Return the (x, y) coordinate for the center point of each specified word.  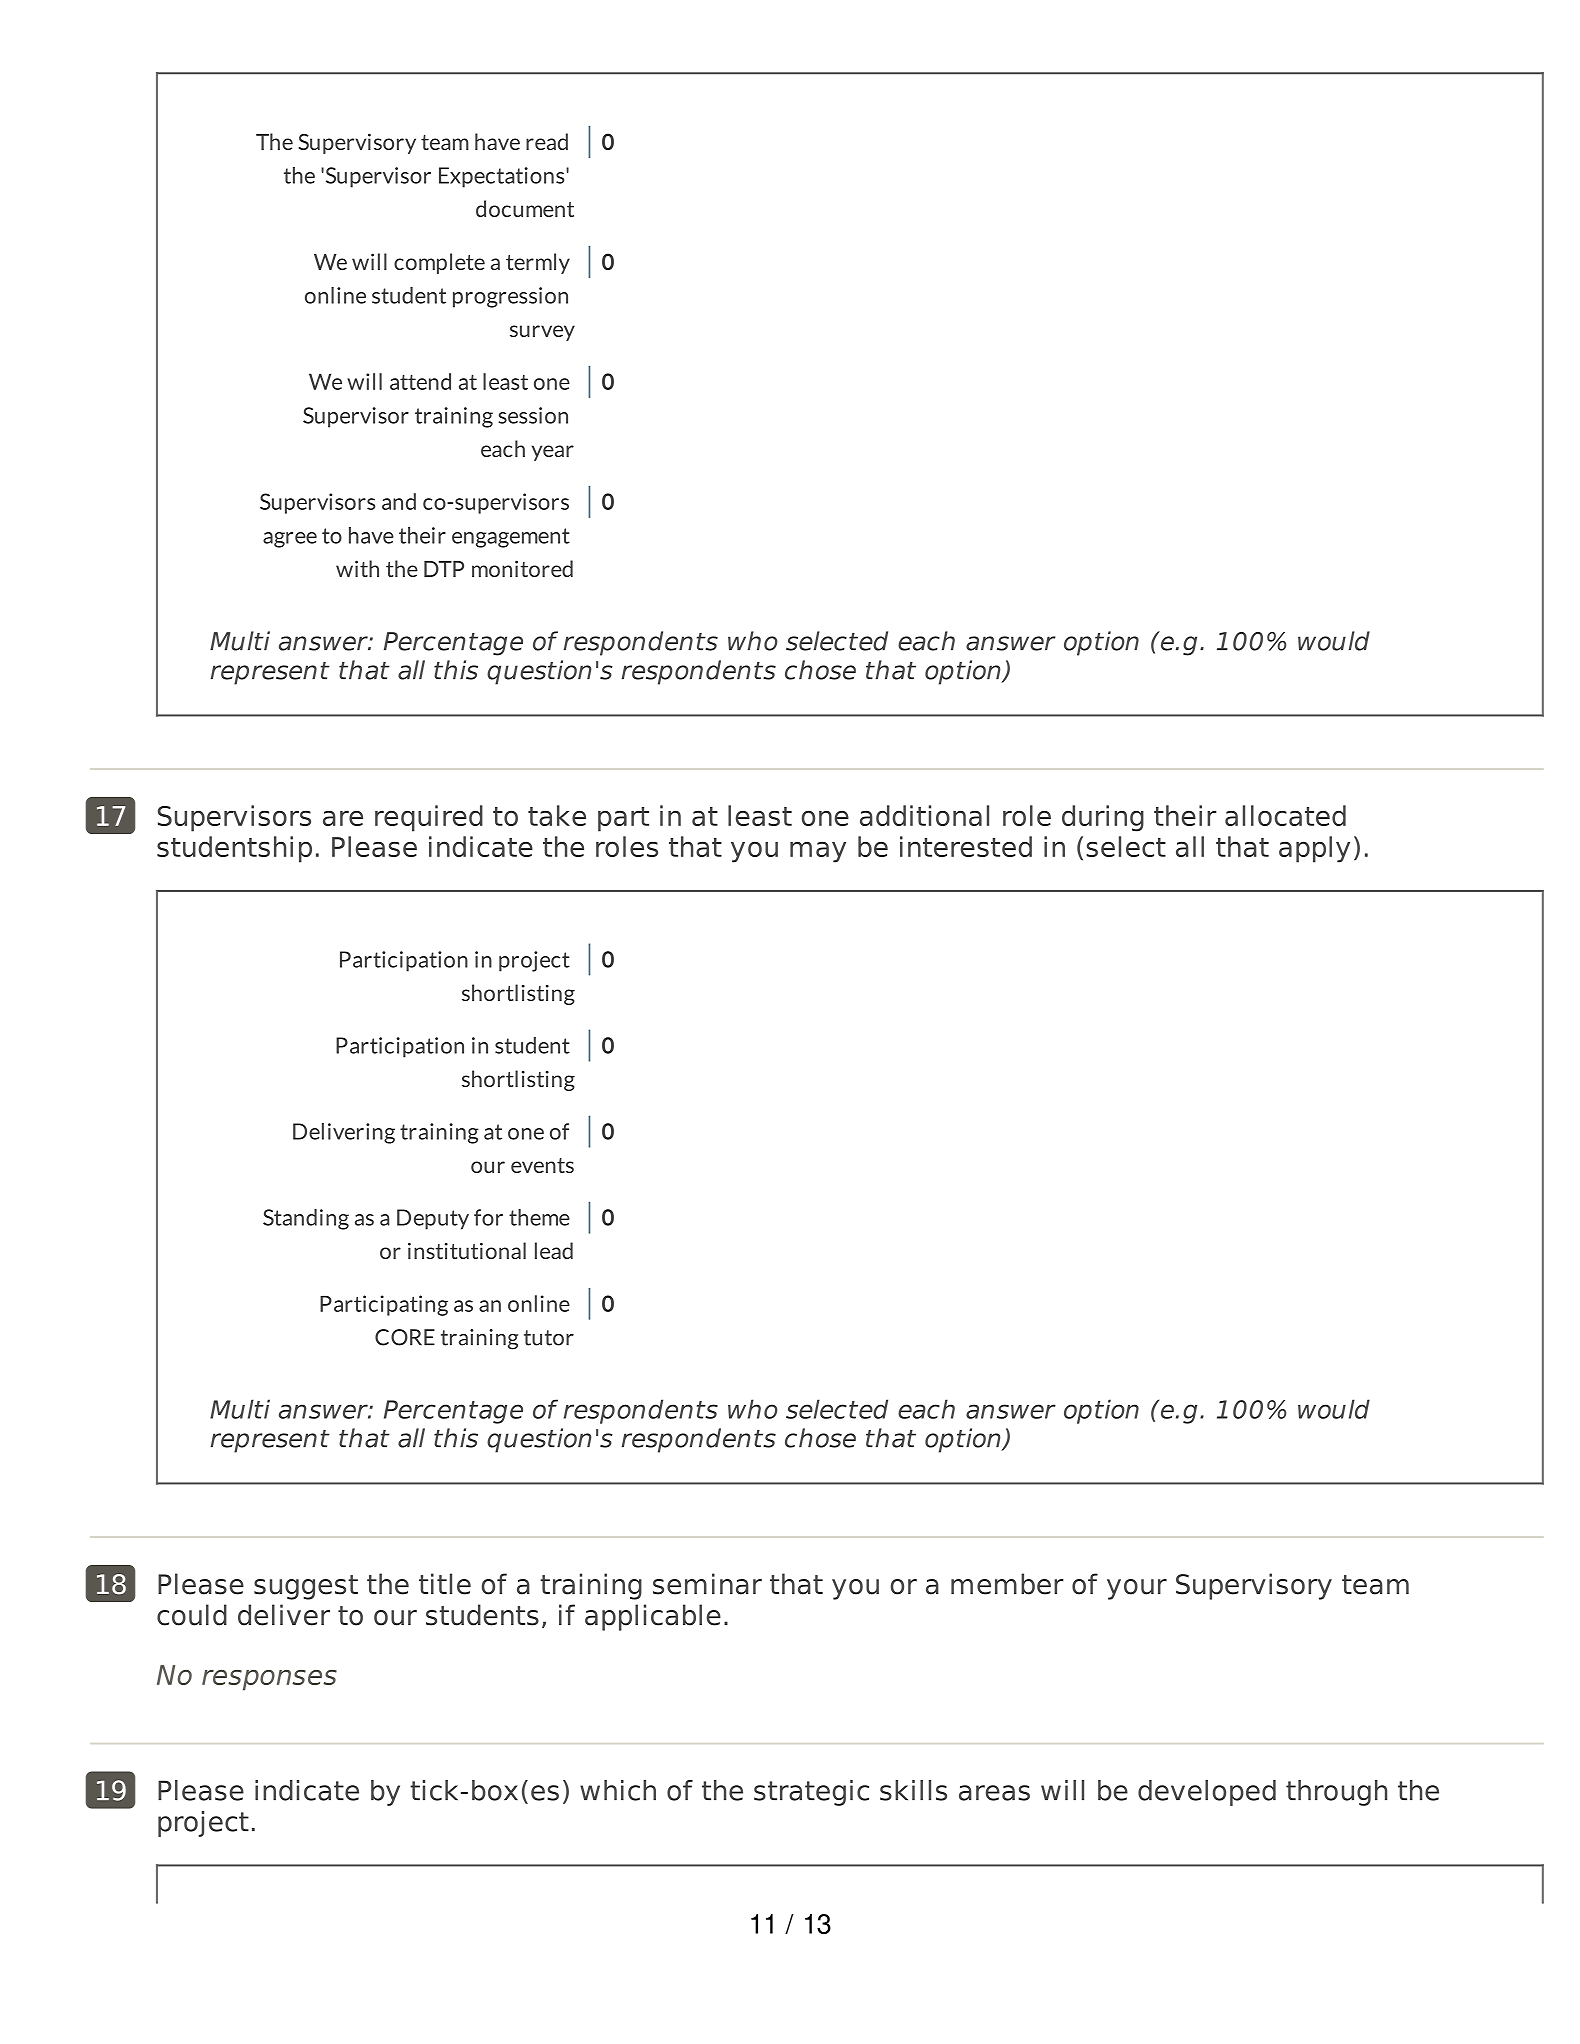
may (818, 852)
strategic (811, 1793)
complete (439, 263)
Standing (306, 1219)
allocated (1285, 815)
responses (269, 1680)
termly (538, 263)
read (547, 141)
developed (1207, 1793)
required (429, 818)
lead (554, 1250)
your (1137, 1589)
